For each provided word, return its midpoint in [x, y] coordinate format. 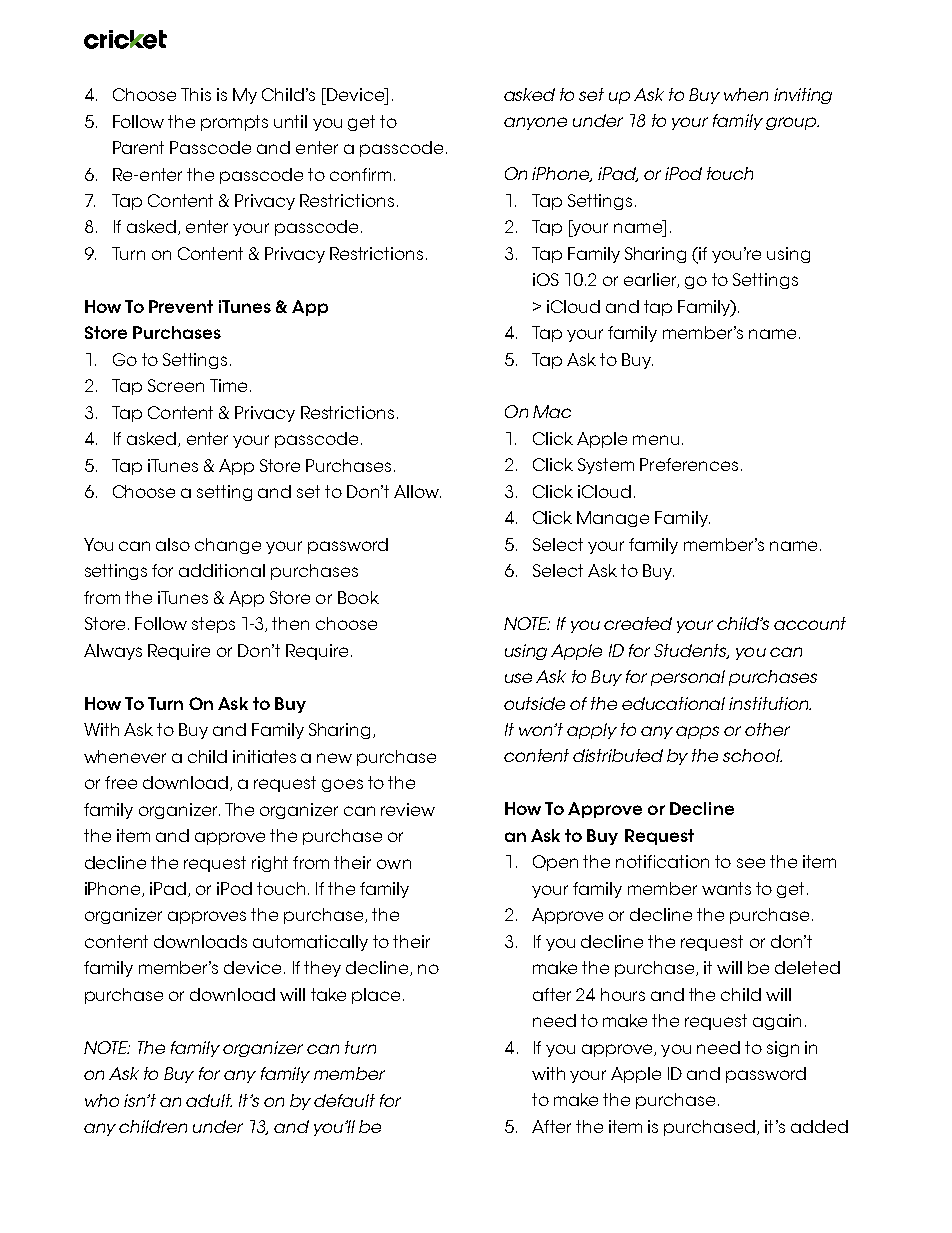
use [518, 678]
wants [726, 888]
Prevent [181, 306]
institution [770, 703]
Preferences [689, 464]
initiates [264, 756]
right [270, 864]
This [196, 94]
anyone [535, 123]
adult [209, 1100]
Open [555, 863]
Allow [417, 491]
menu [656, 440]
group [792, 123]
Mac [552, 411]
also [173, 544]
